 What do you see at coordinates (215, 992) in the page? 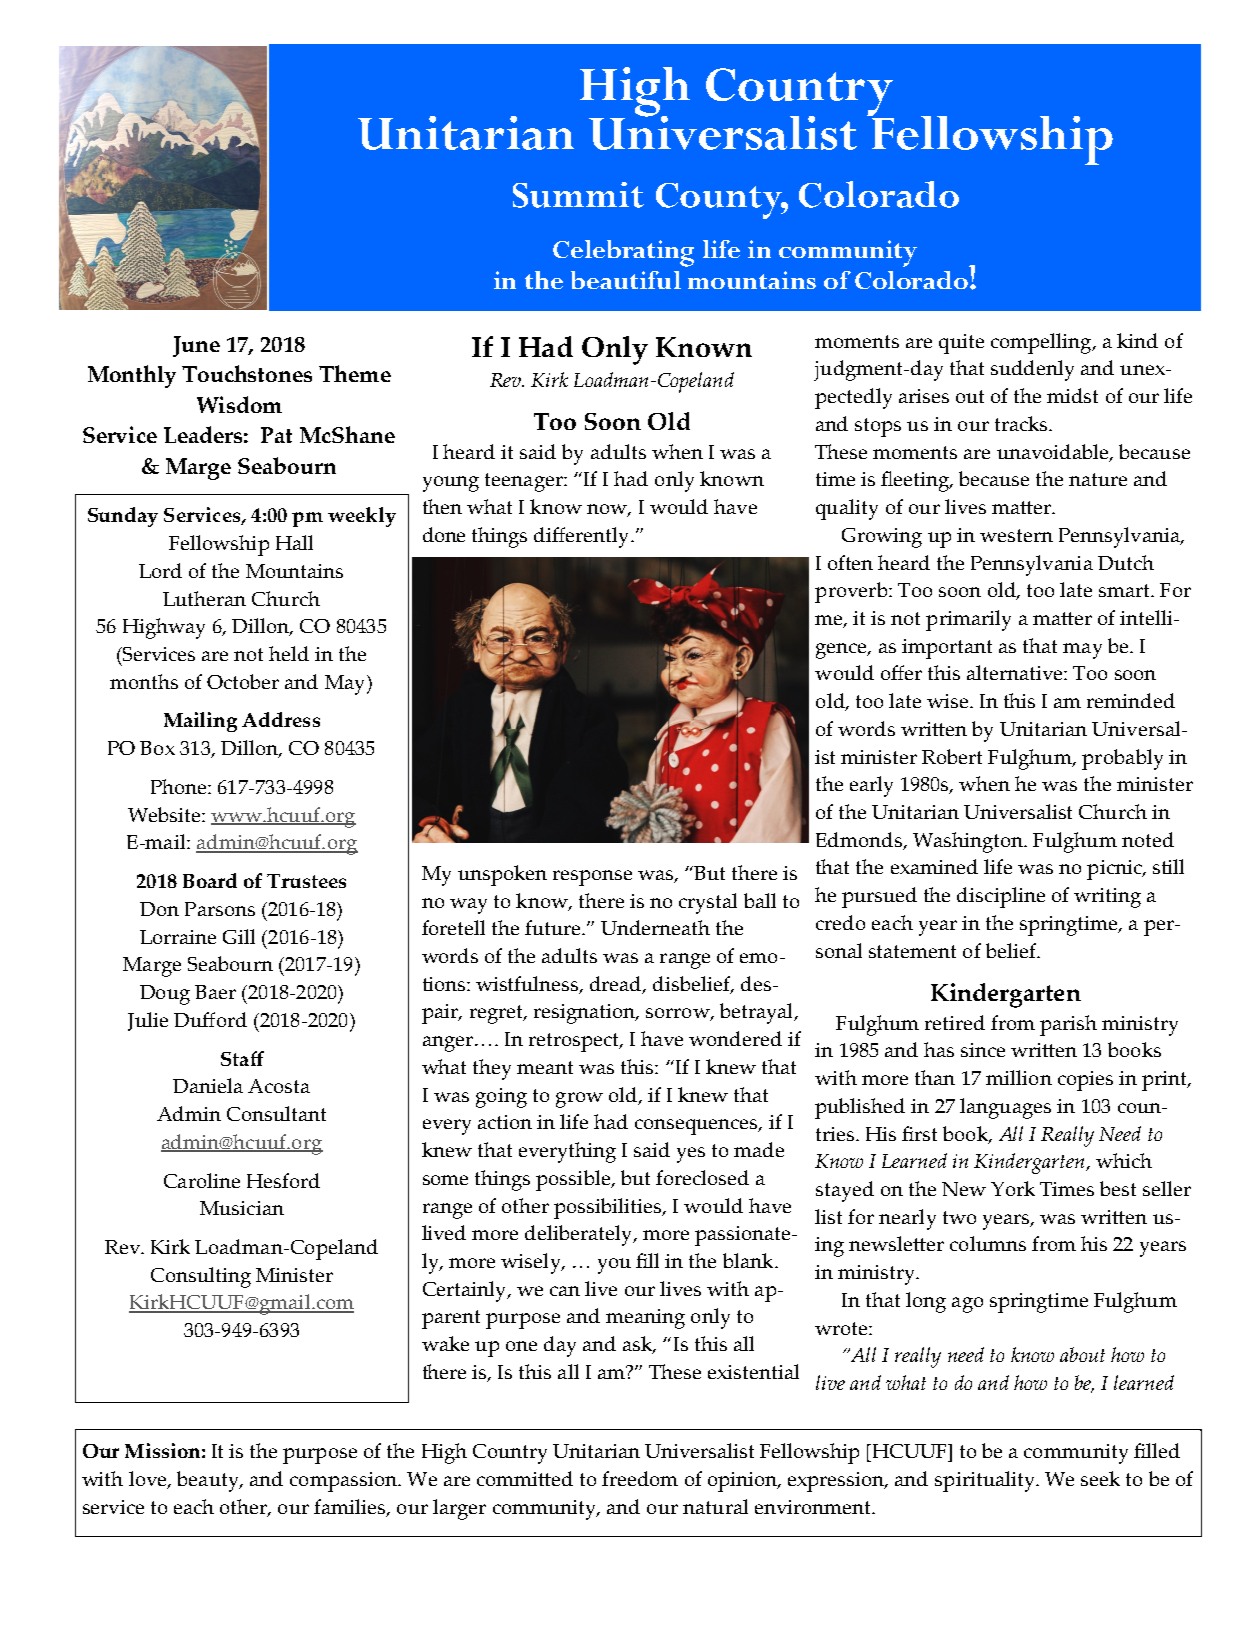
I see `Baer` at bounding box center [215, 992].
